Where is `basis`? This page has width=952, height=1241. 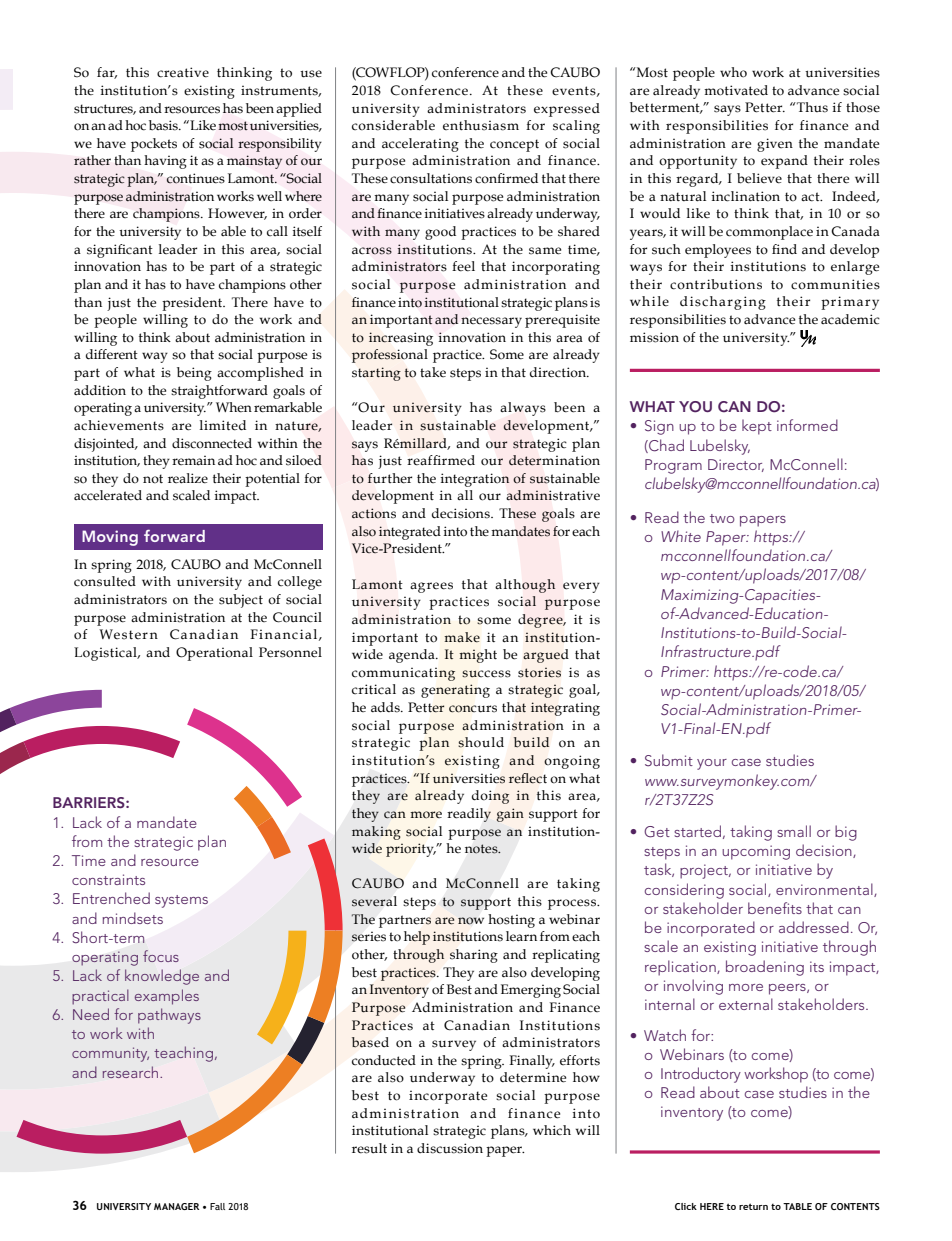 basis is located at coordinates (164, 125).
